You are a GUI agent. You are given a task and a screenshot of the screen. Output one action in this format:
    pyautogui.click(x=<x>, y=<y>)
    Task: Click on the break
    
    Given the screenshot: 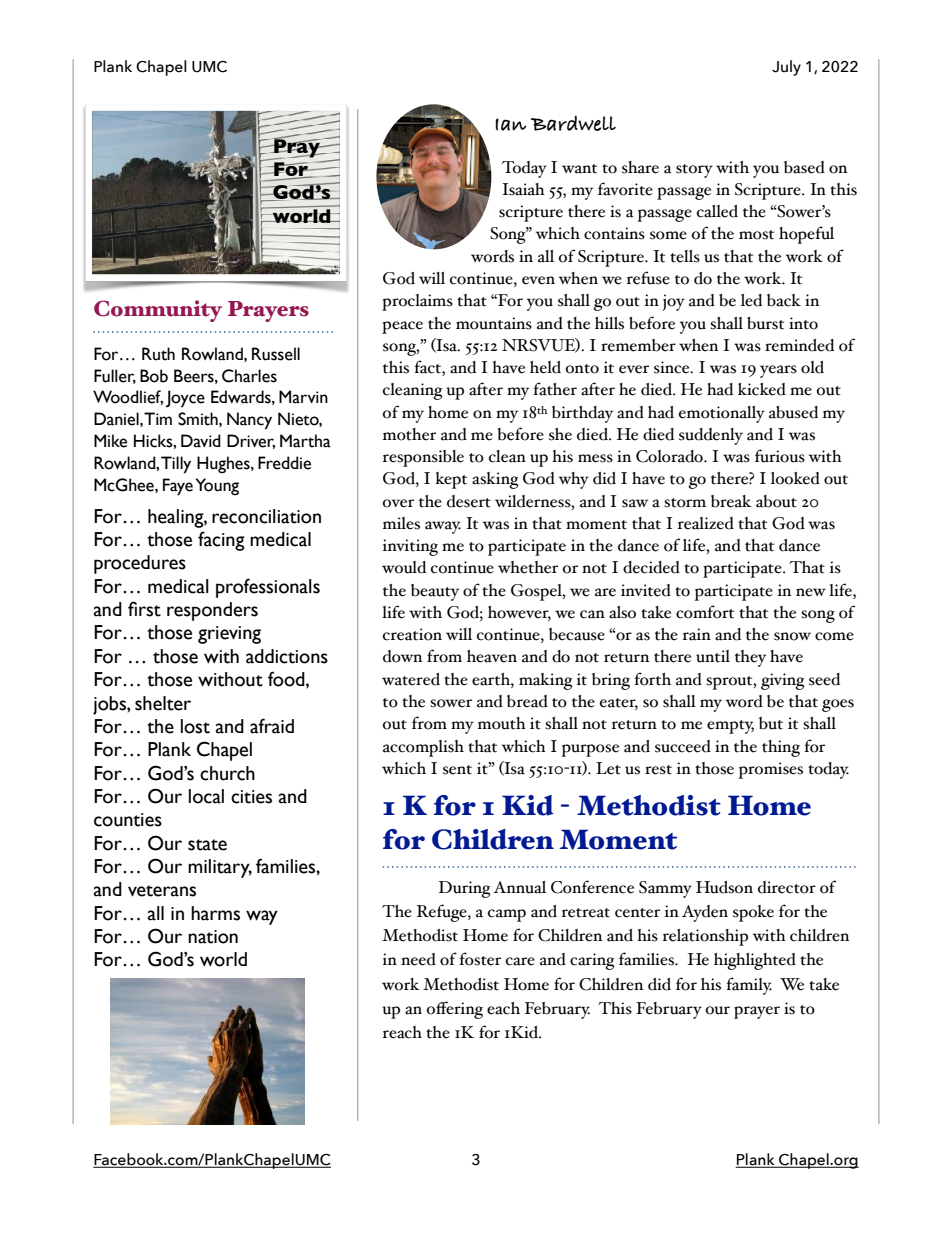 What is the action you would take?
    pyautogui.click(x=731, y=501)
